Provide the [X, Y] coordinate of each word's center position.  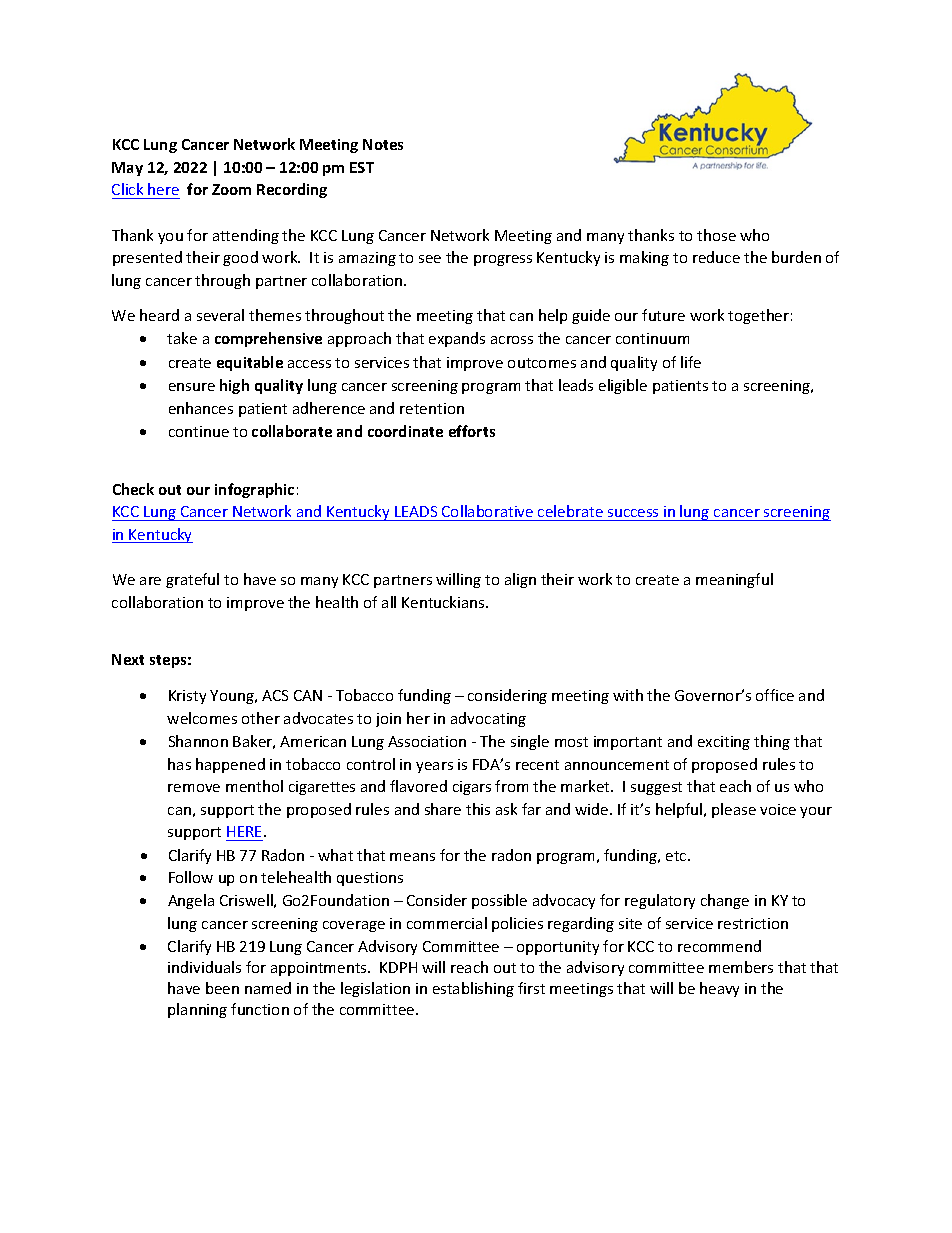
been [222, 988]
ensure [192, 387]
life [691, 362]
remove [194, 788]
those [716, 235]
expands [457, 339]
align [520, 580]
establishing [473, 989]
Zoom [231, 189]
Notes [383, 144]
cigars [472, 788]
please [734, 810]
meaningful [734, 580]
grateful [192, 580]
